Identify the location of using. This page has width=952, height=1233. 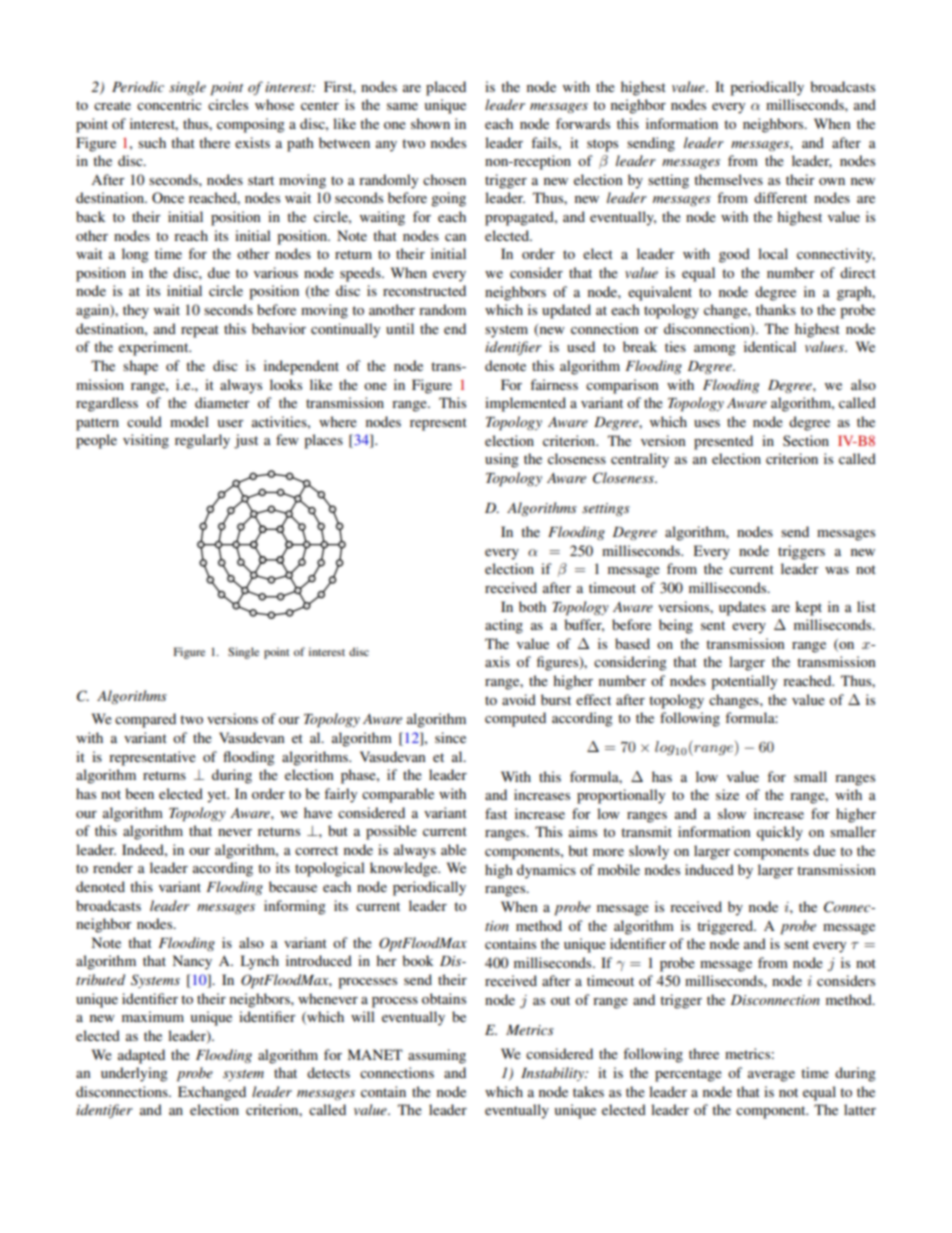
(502, 460).
